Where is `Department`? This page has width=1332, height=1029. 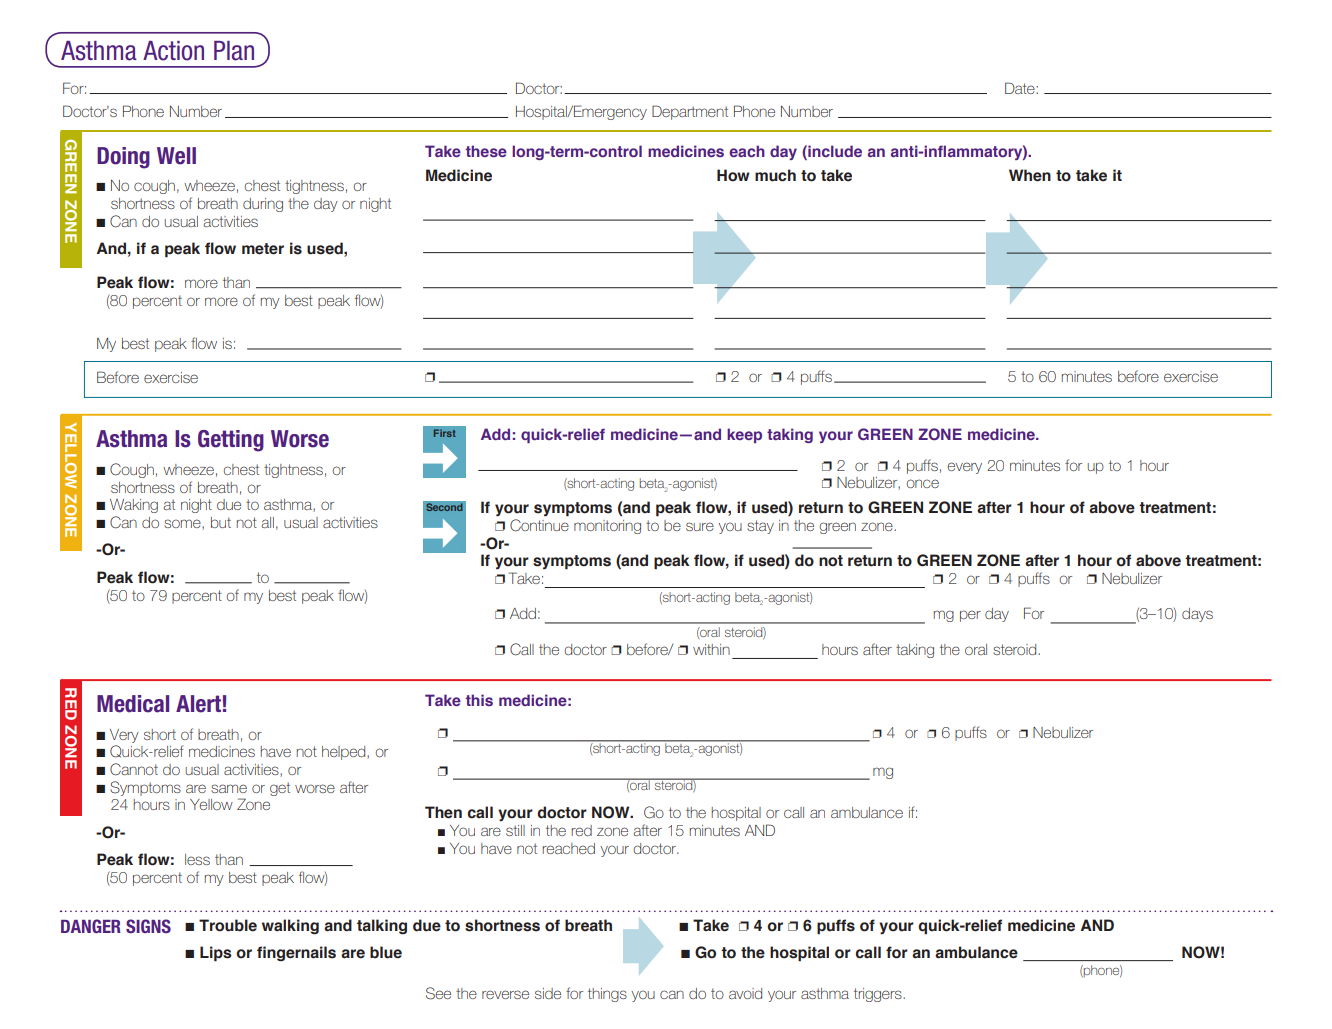
Department is located at coordinates (690, 112).
